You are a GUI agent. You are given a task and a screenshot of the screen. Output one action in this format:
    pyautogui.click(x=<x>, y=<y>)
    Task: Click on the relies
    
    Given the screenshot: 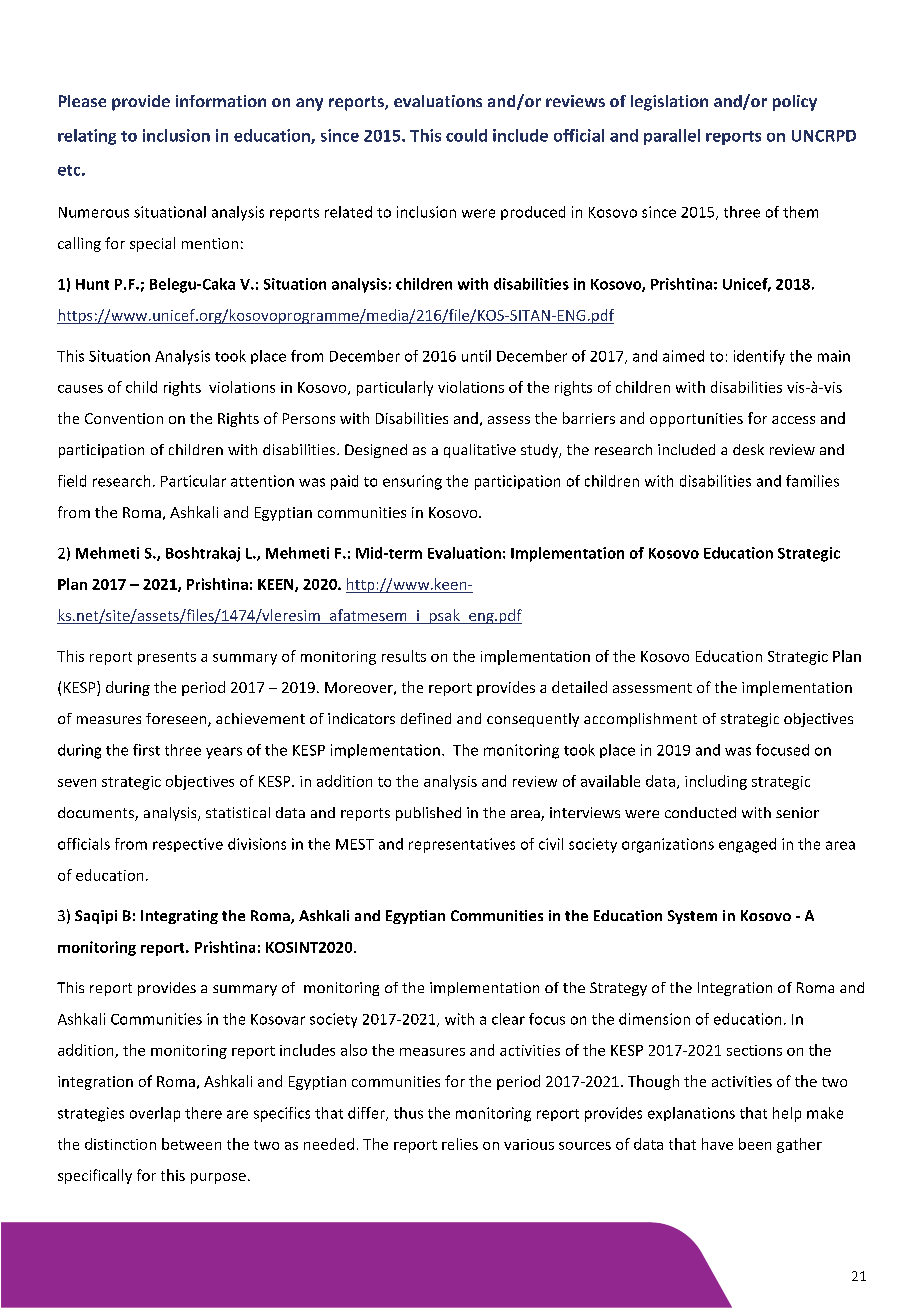 What is the action you would take?
    pyautogui.click(x=460, y=1144)
